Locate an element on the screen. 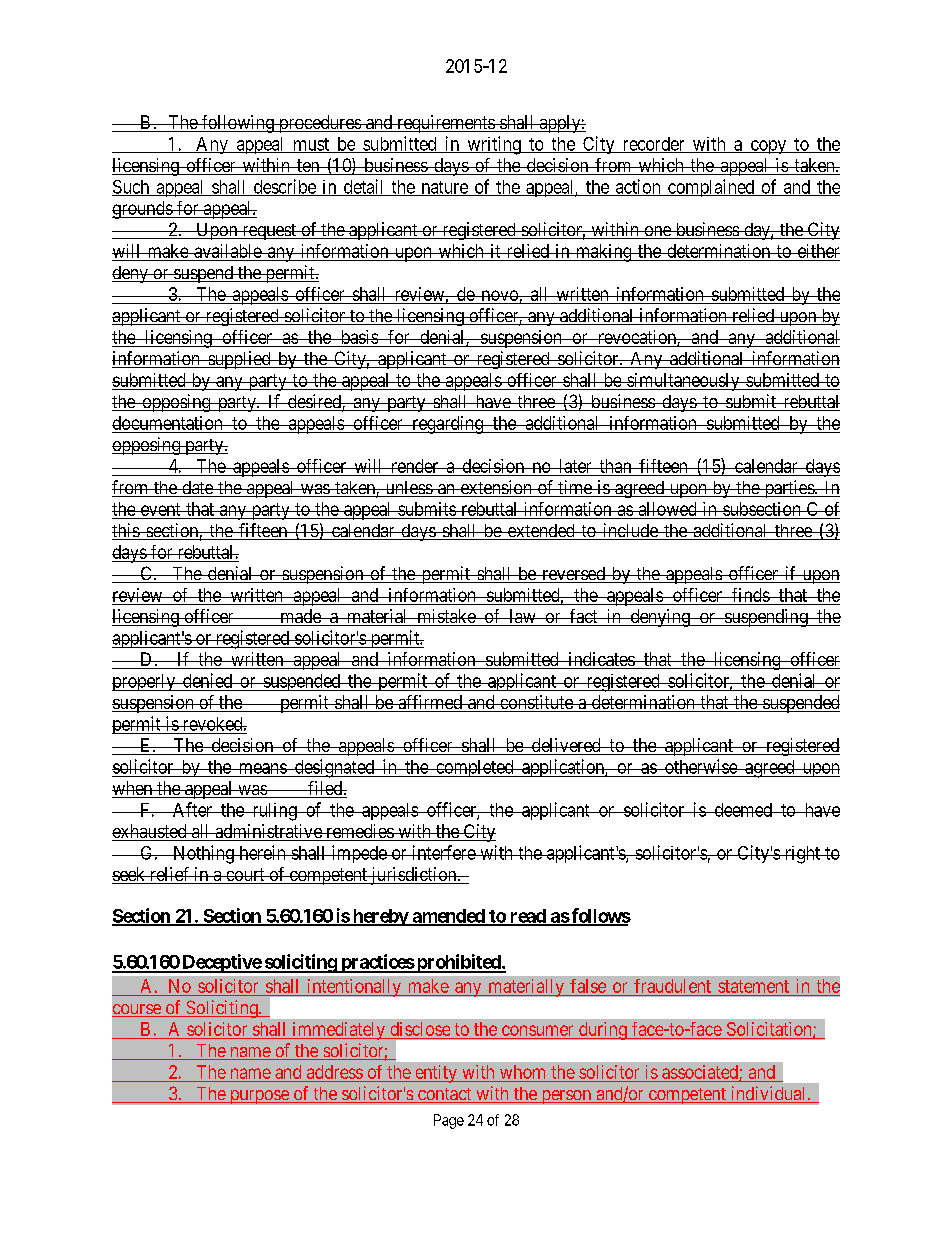 Image resolution: width=952 pixels, height=1233 pixels. copy is located at coordinates (768, 147).
